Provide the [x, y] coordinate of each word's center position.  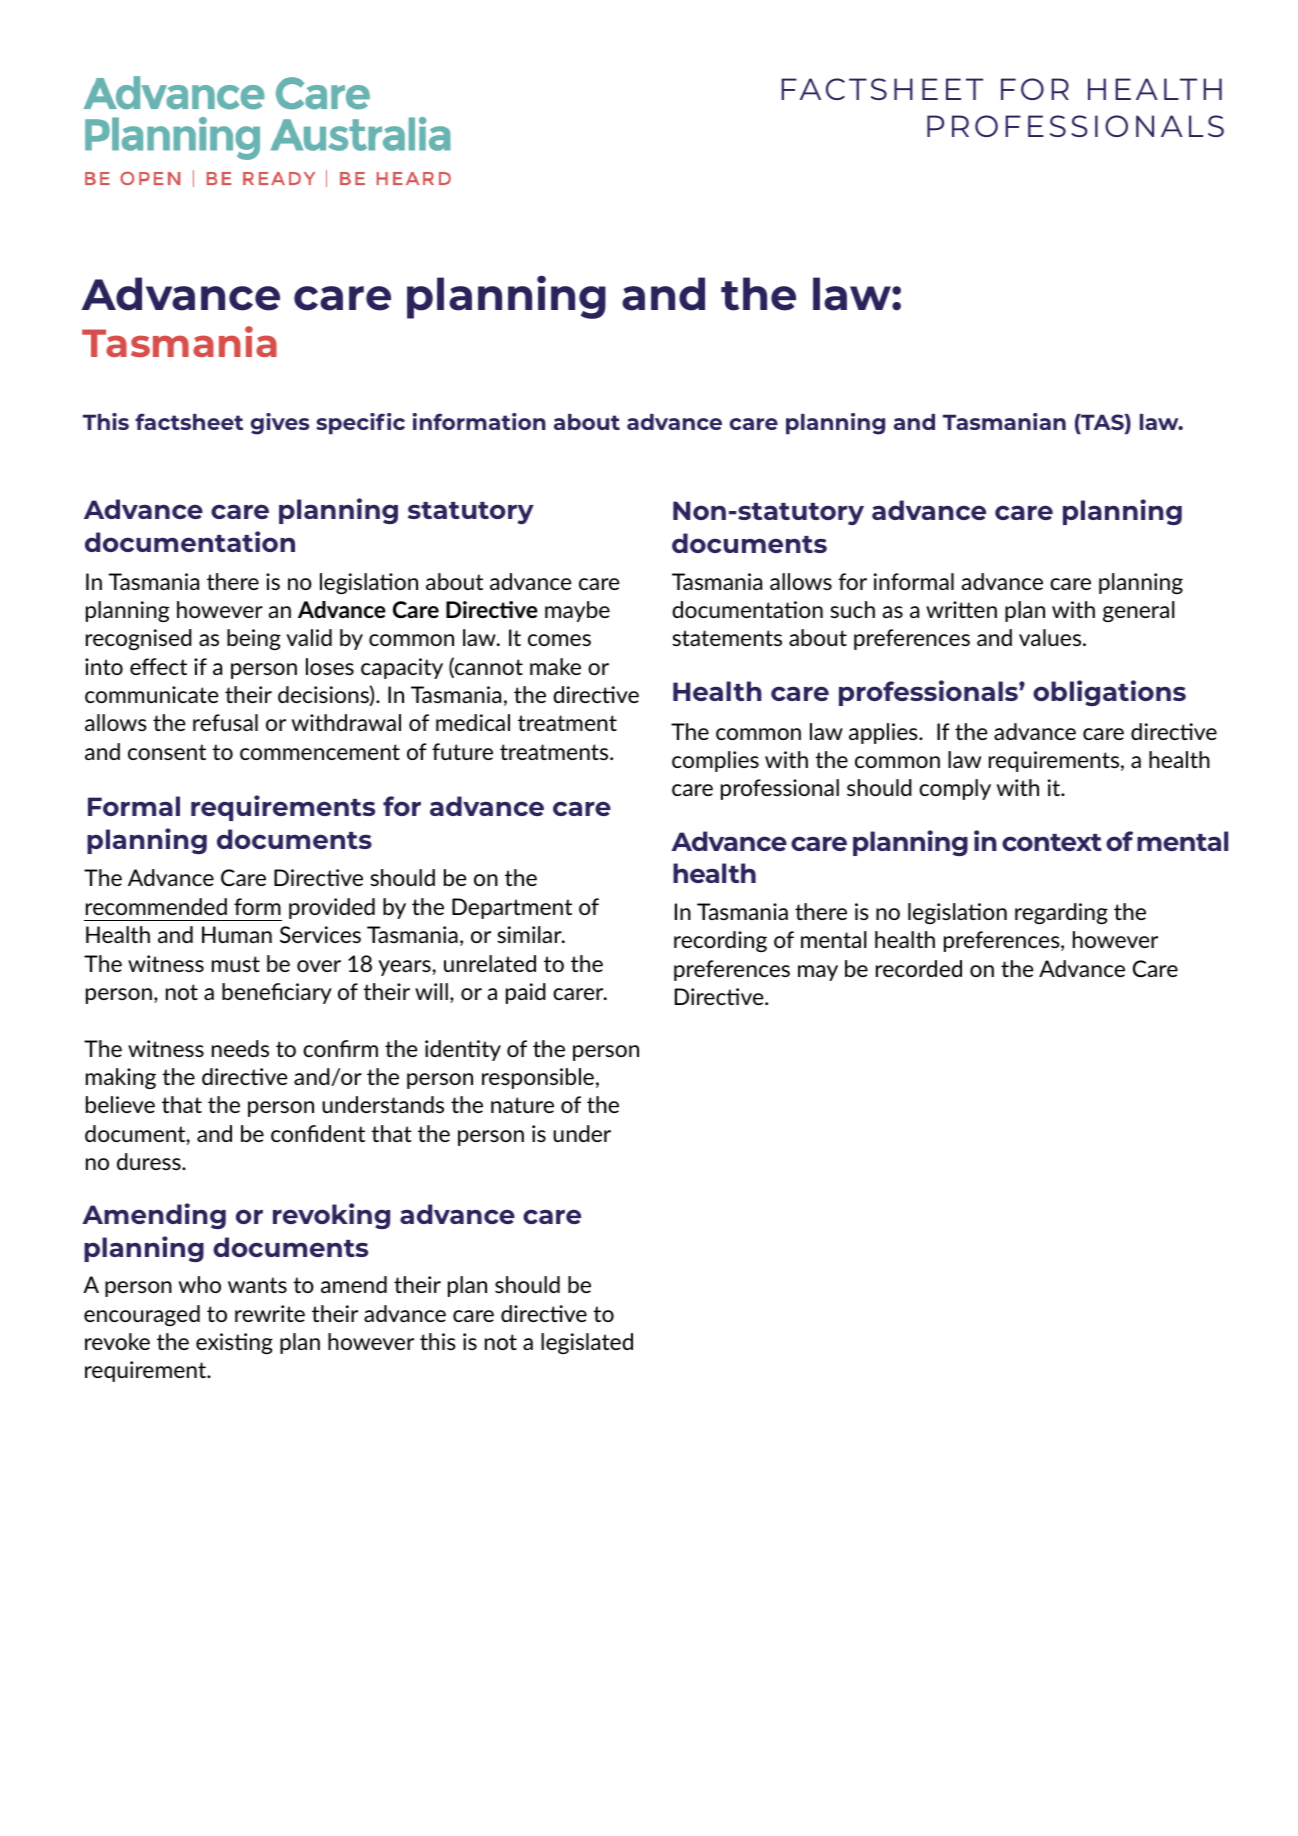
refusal [225, 722]
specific [360, 423]
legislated [587, 1343]
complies [715, 761]
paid [526, 993]
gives [280, 424]
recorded [919, 968]
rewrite [270, 1313]
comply [955, 789]
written [961, 609]
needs [240, 1048]
